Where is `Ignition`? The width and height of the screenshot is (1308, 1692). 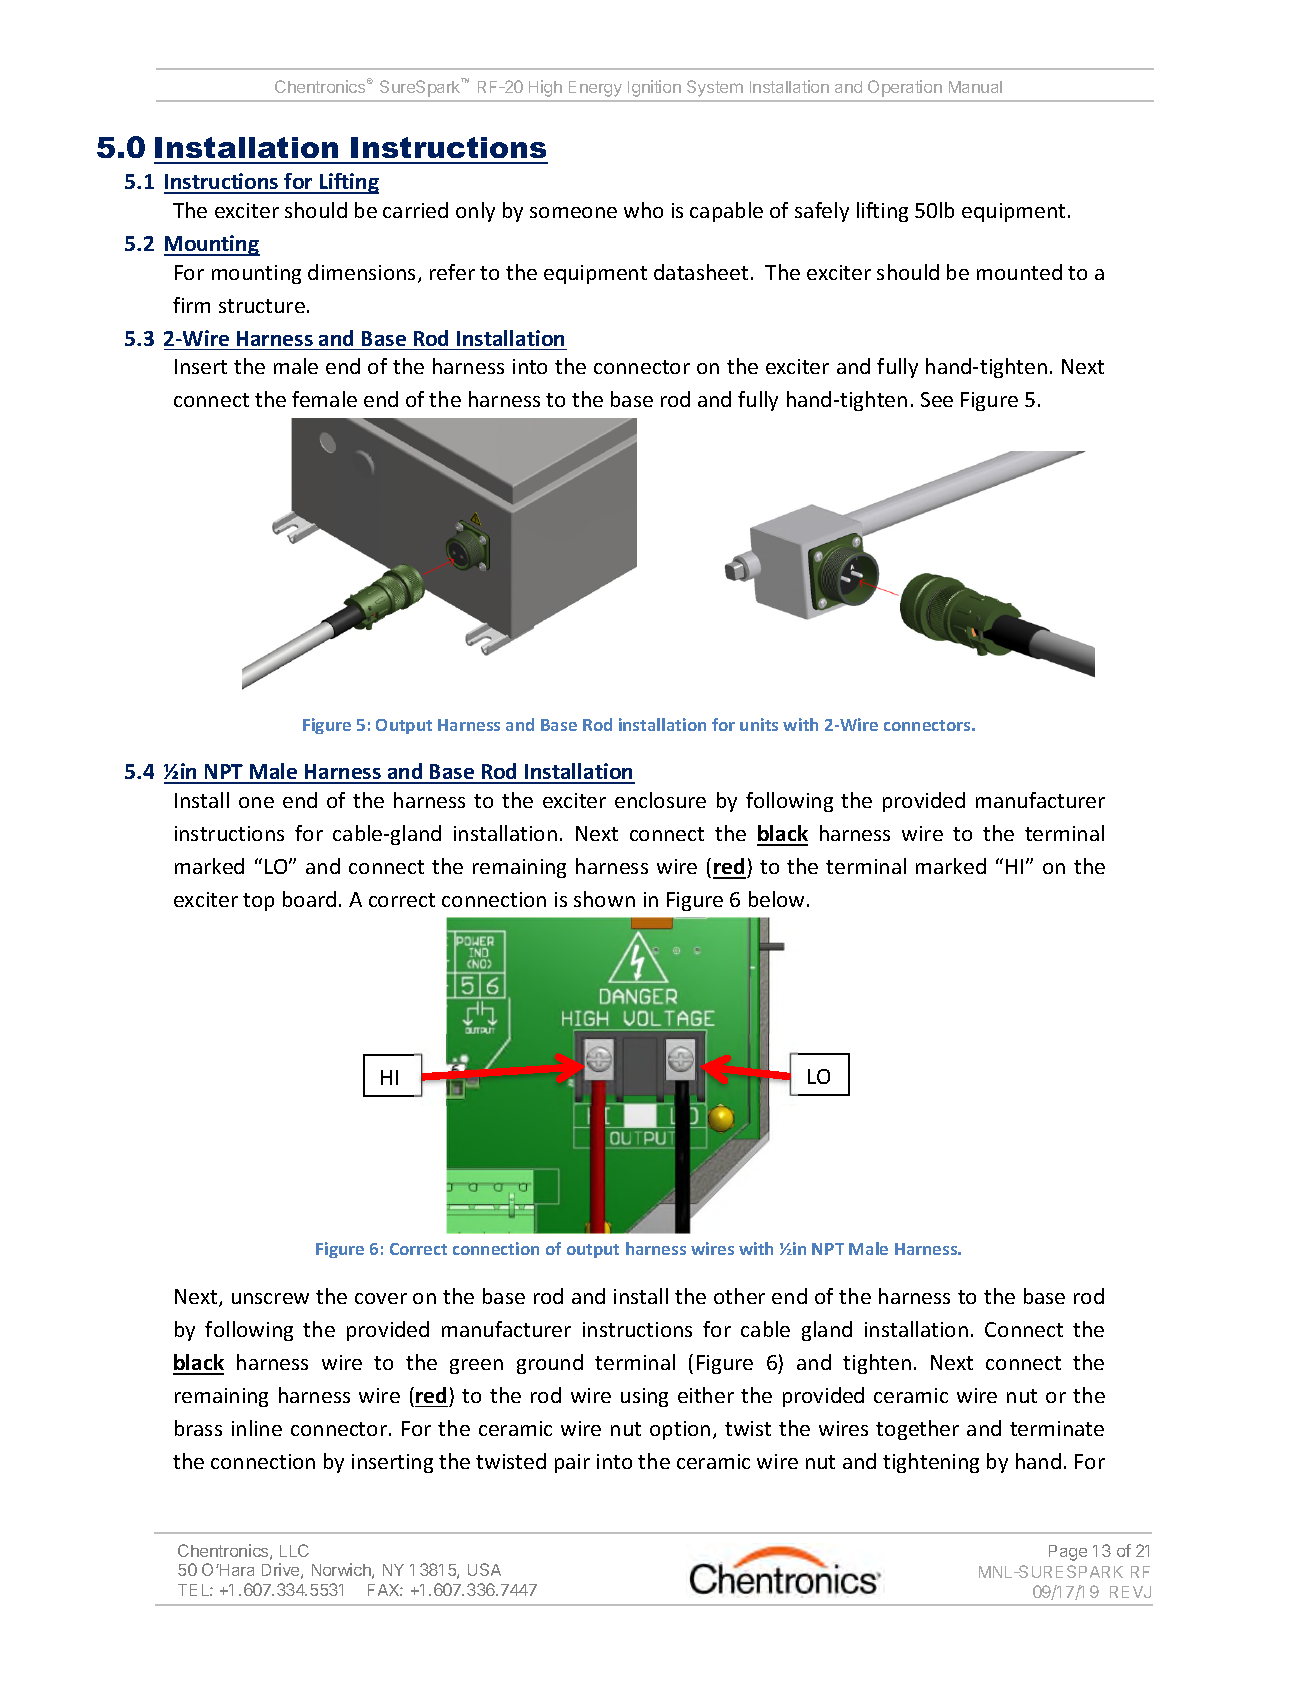 Ignition is located at coordinates (654, 88).
